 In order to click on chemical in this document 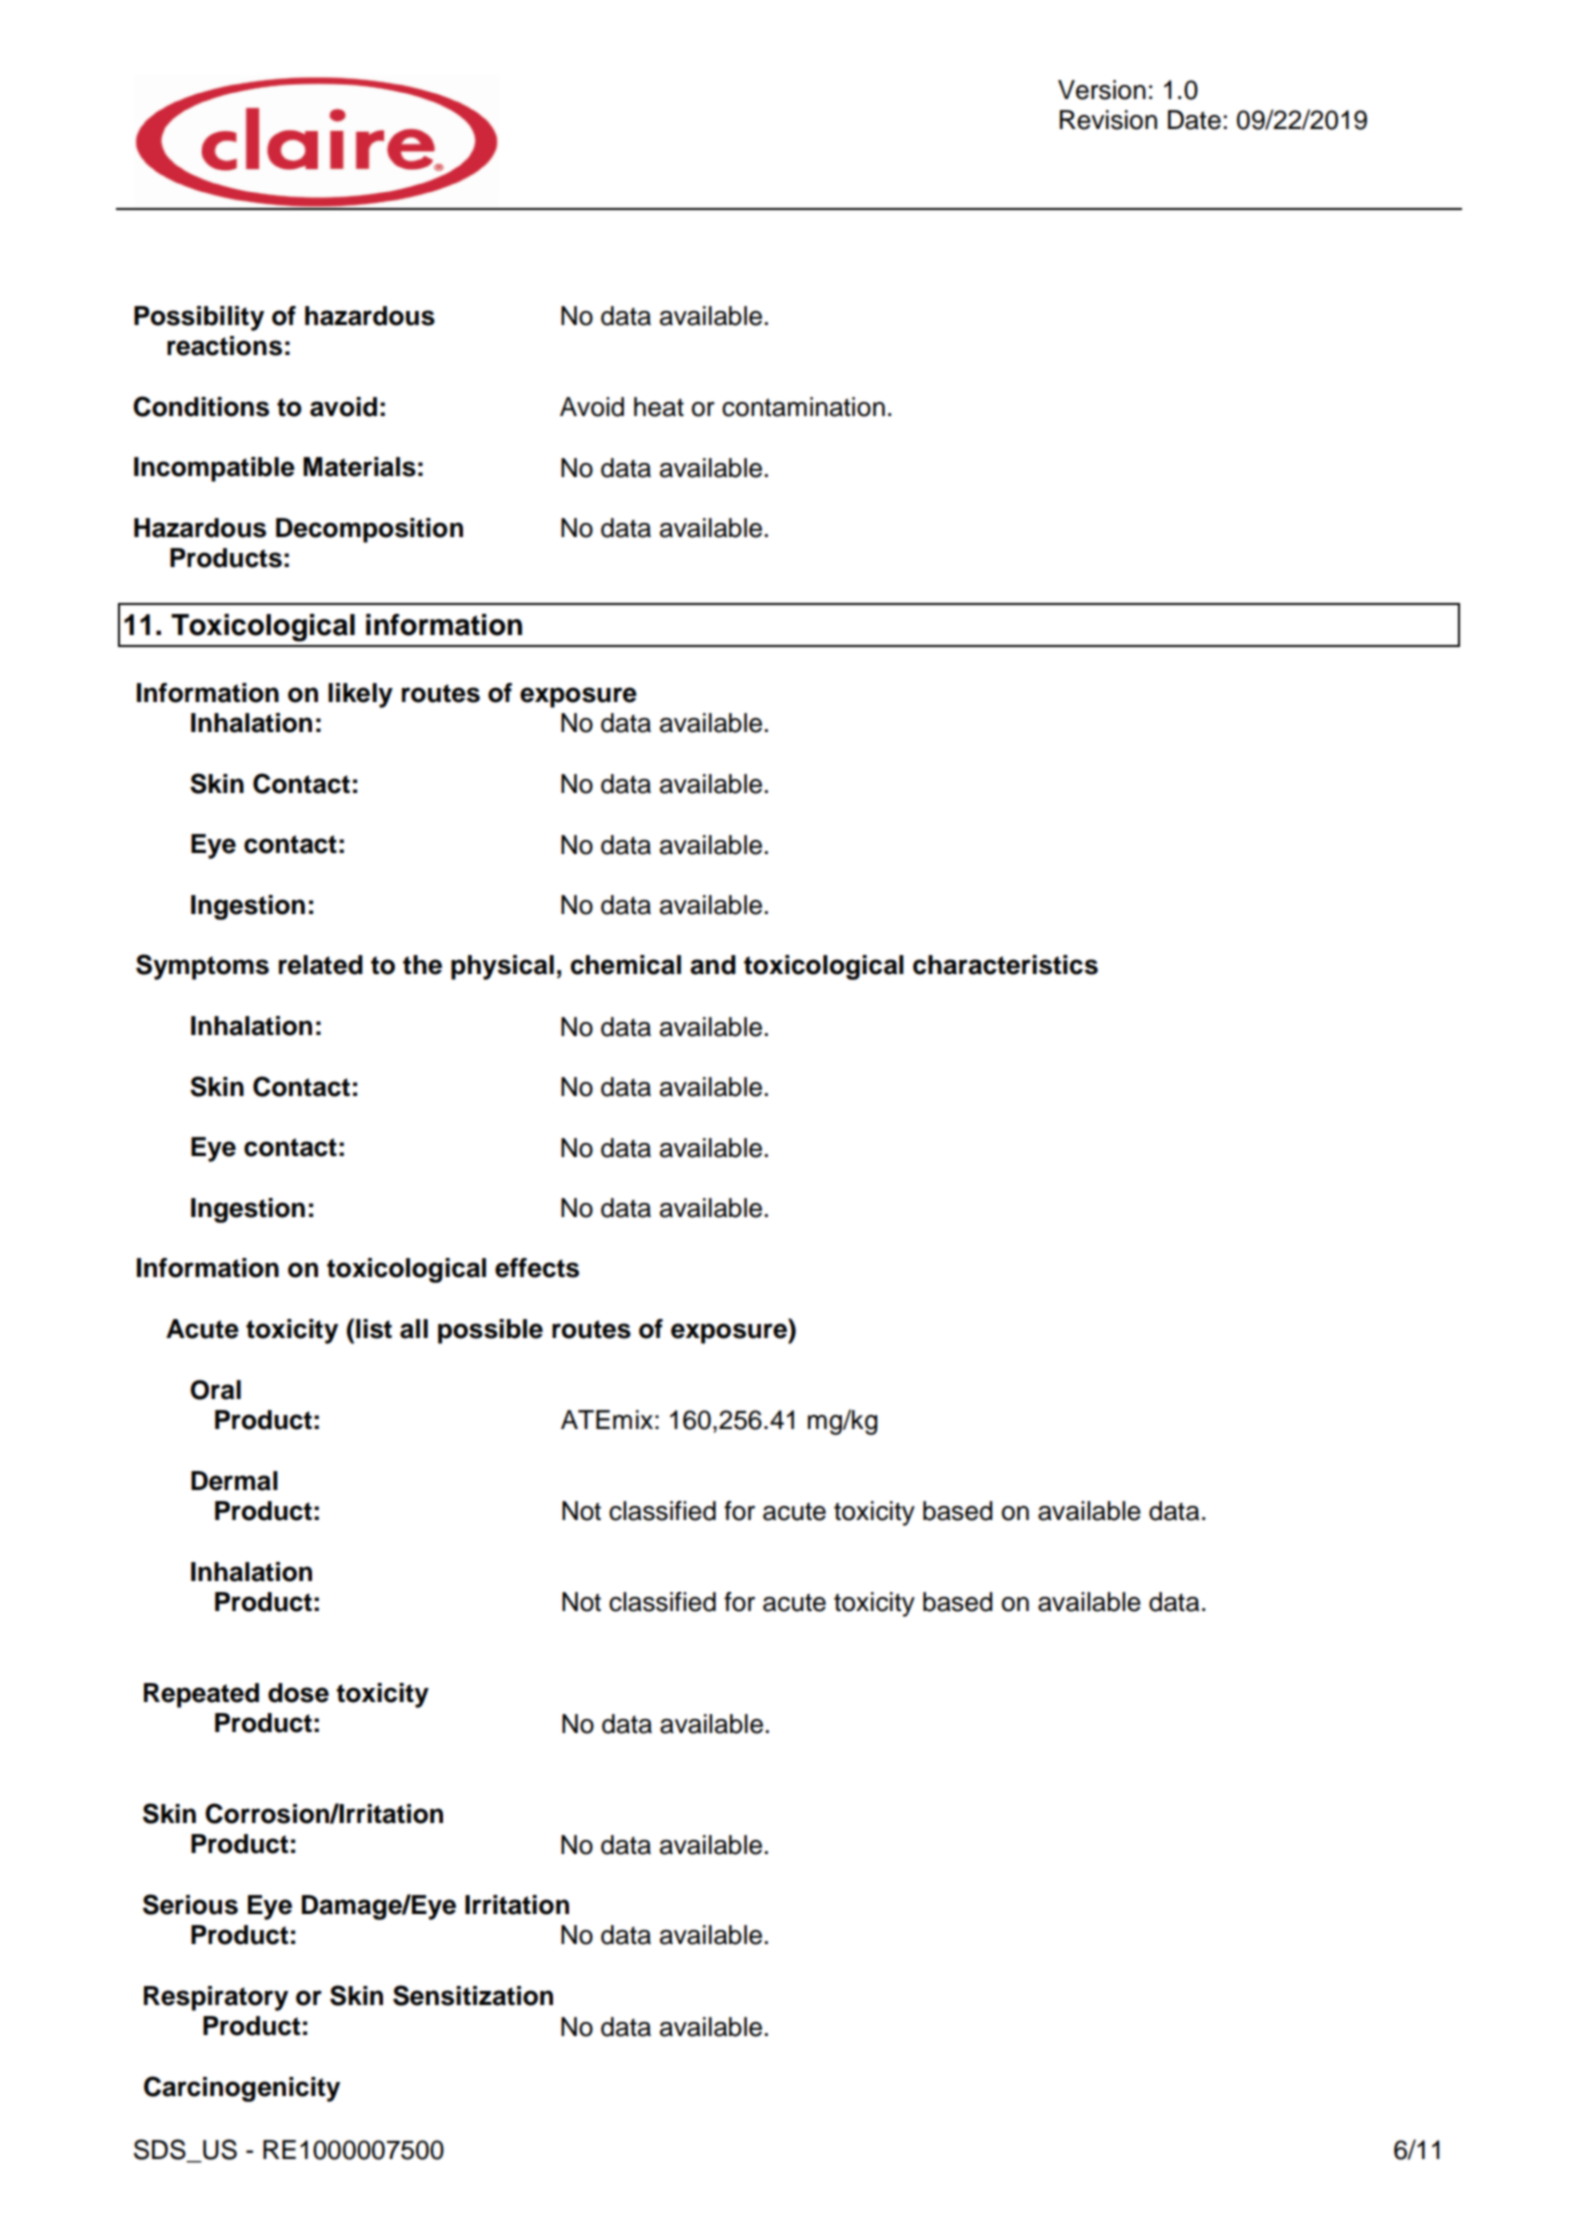, I will do `click(625, 965)`.
